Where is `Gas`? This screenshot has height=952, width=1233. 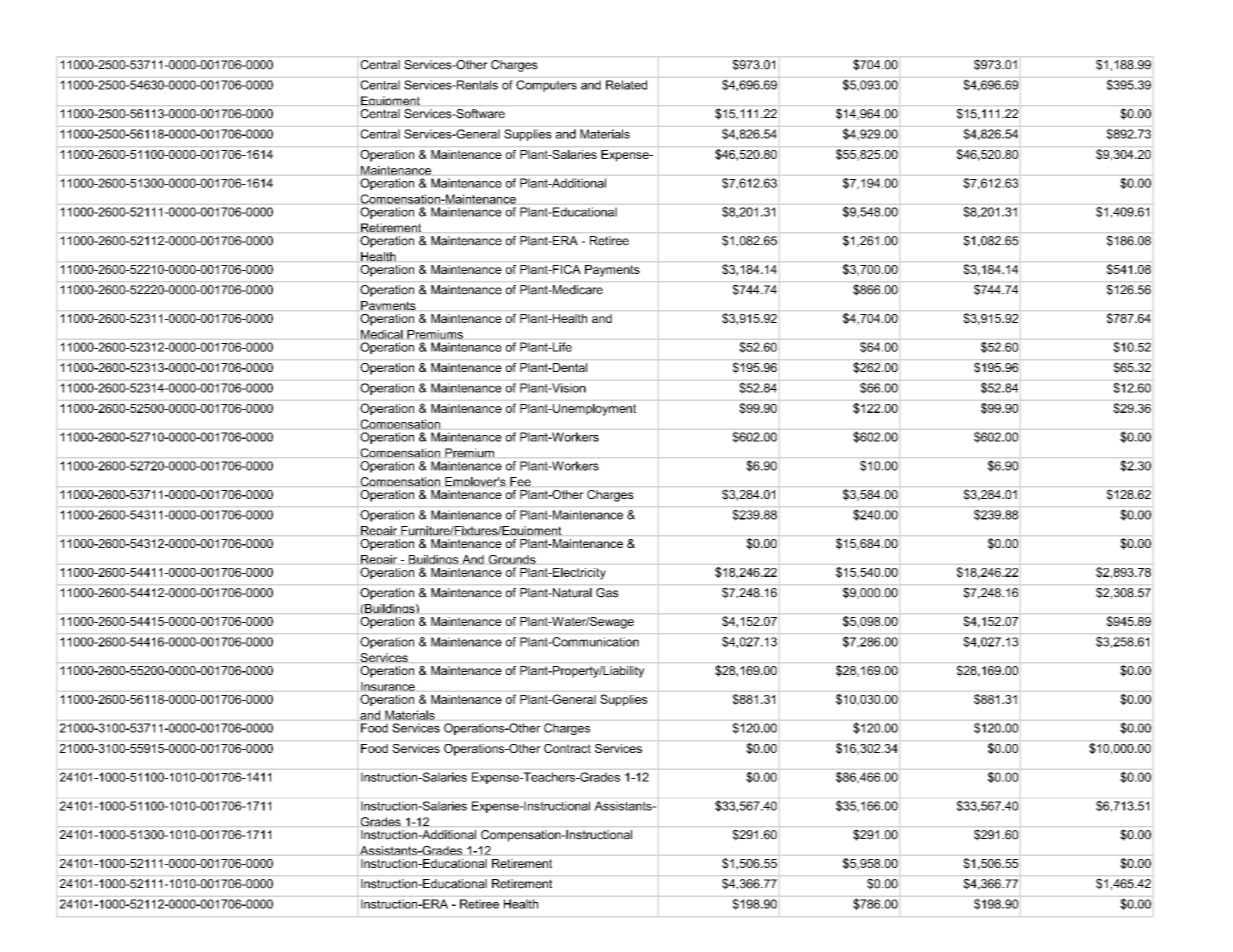 Gas is located at coordinates (607, 593).
